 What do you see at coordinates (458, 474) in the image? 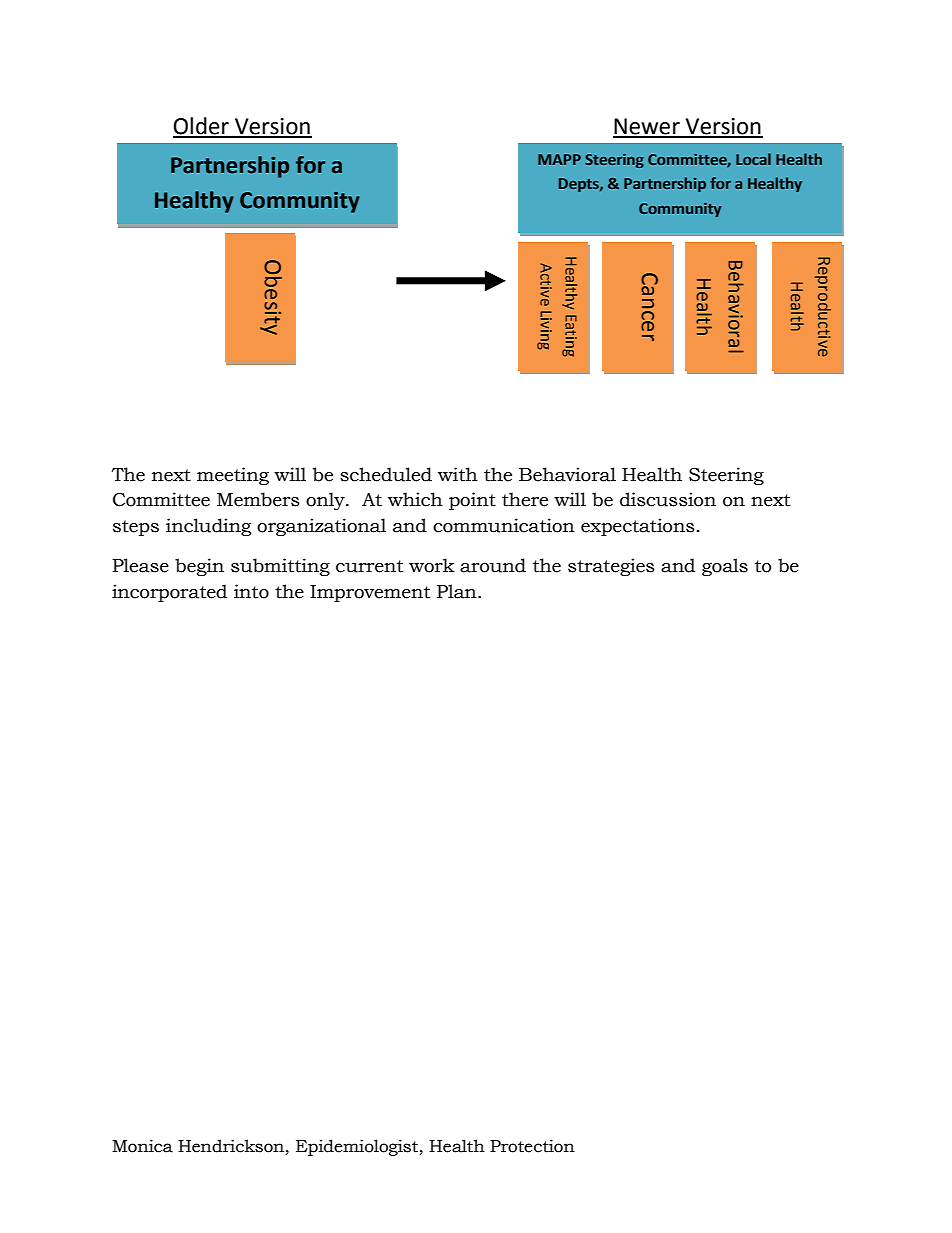
I see `with` at bounding box center [458, 474].
